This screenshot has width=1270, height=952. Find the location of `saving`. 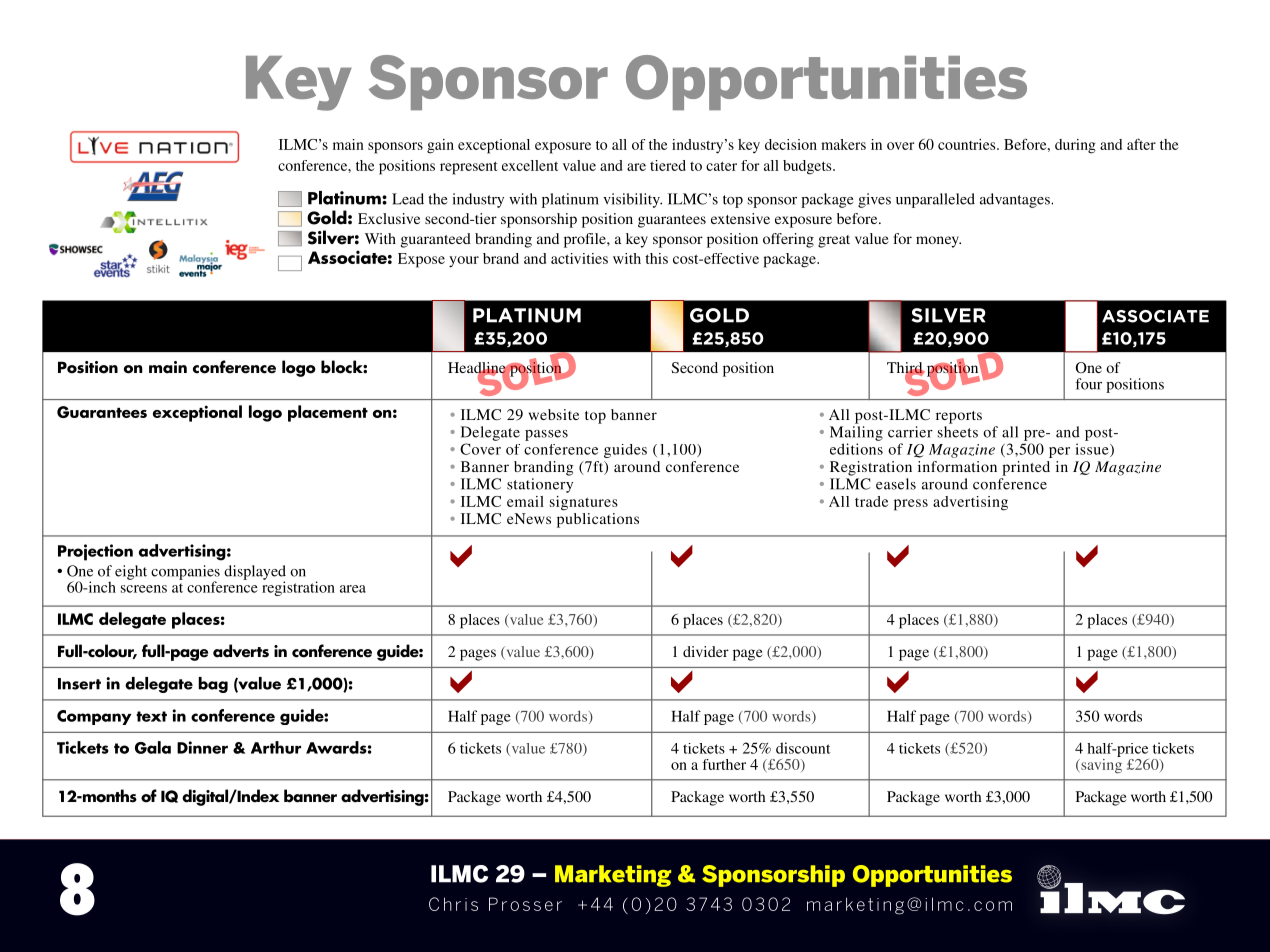

saving is located at coordinates (1100, 764).
